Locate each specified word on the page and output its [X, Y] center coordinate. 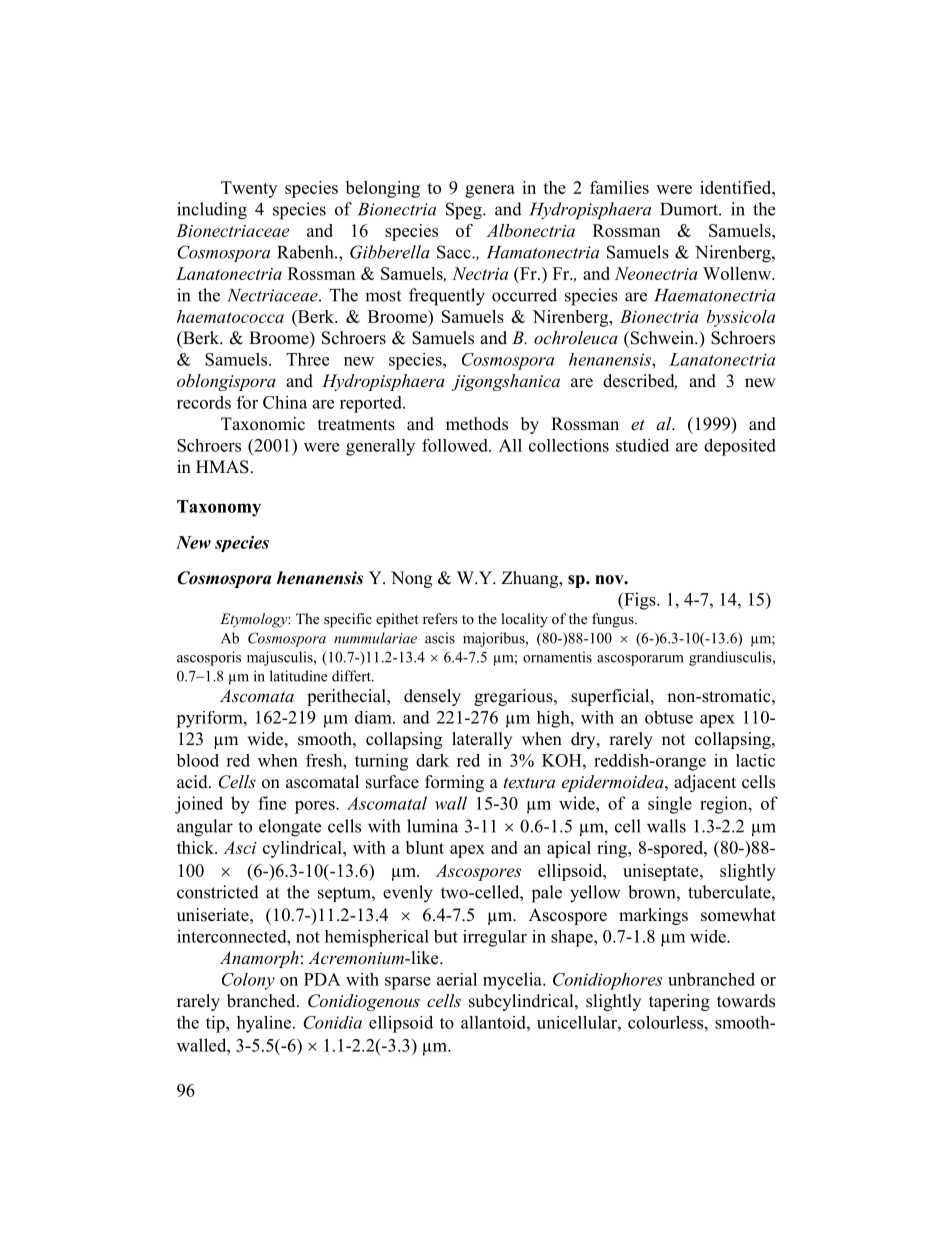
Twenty [249, 189]
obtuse [669, 717]
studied [642, 445]
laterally [482, 740]
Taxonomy [219, 508]
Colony [248, 981]
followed [456, 445]
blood [197, 760]
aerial [457, 979]
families [619, 187]
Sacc [455, 252]
